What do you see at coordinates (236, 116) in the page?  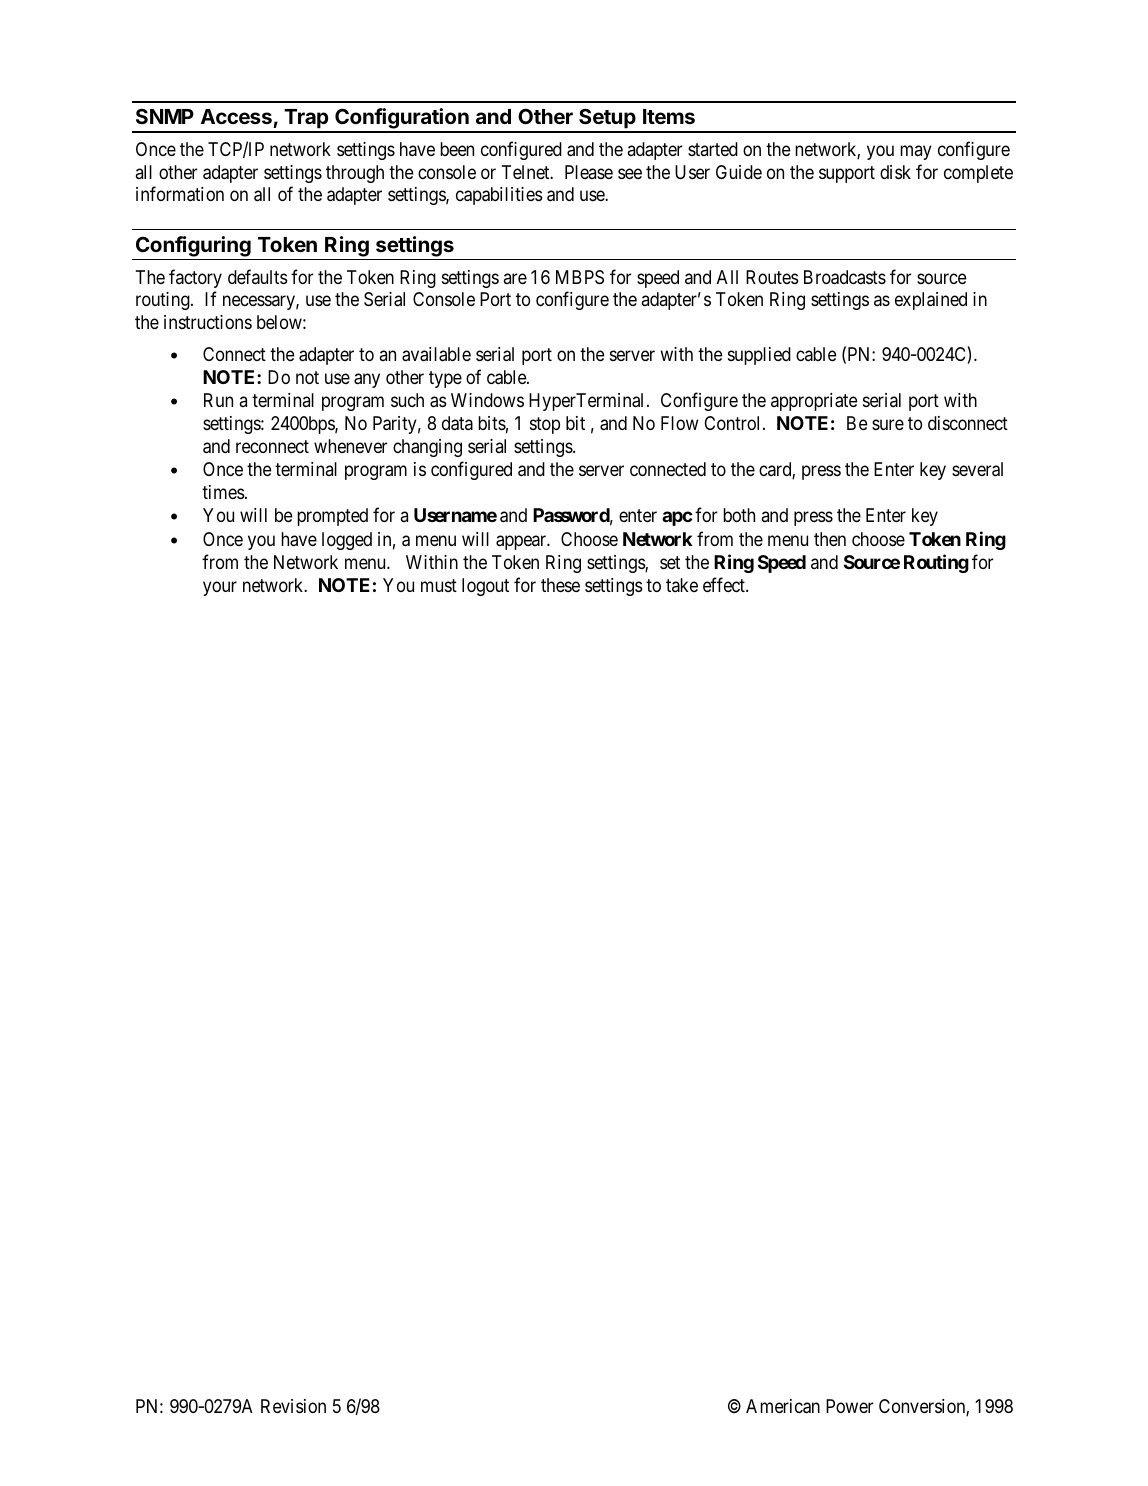 I see `Access` at bounding box center [236, 116].
